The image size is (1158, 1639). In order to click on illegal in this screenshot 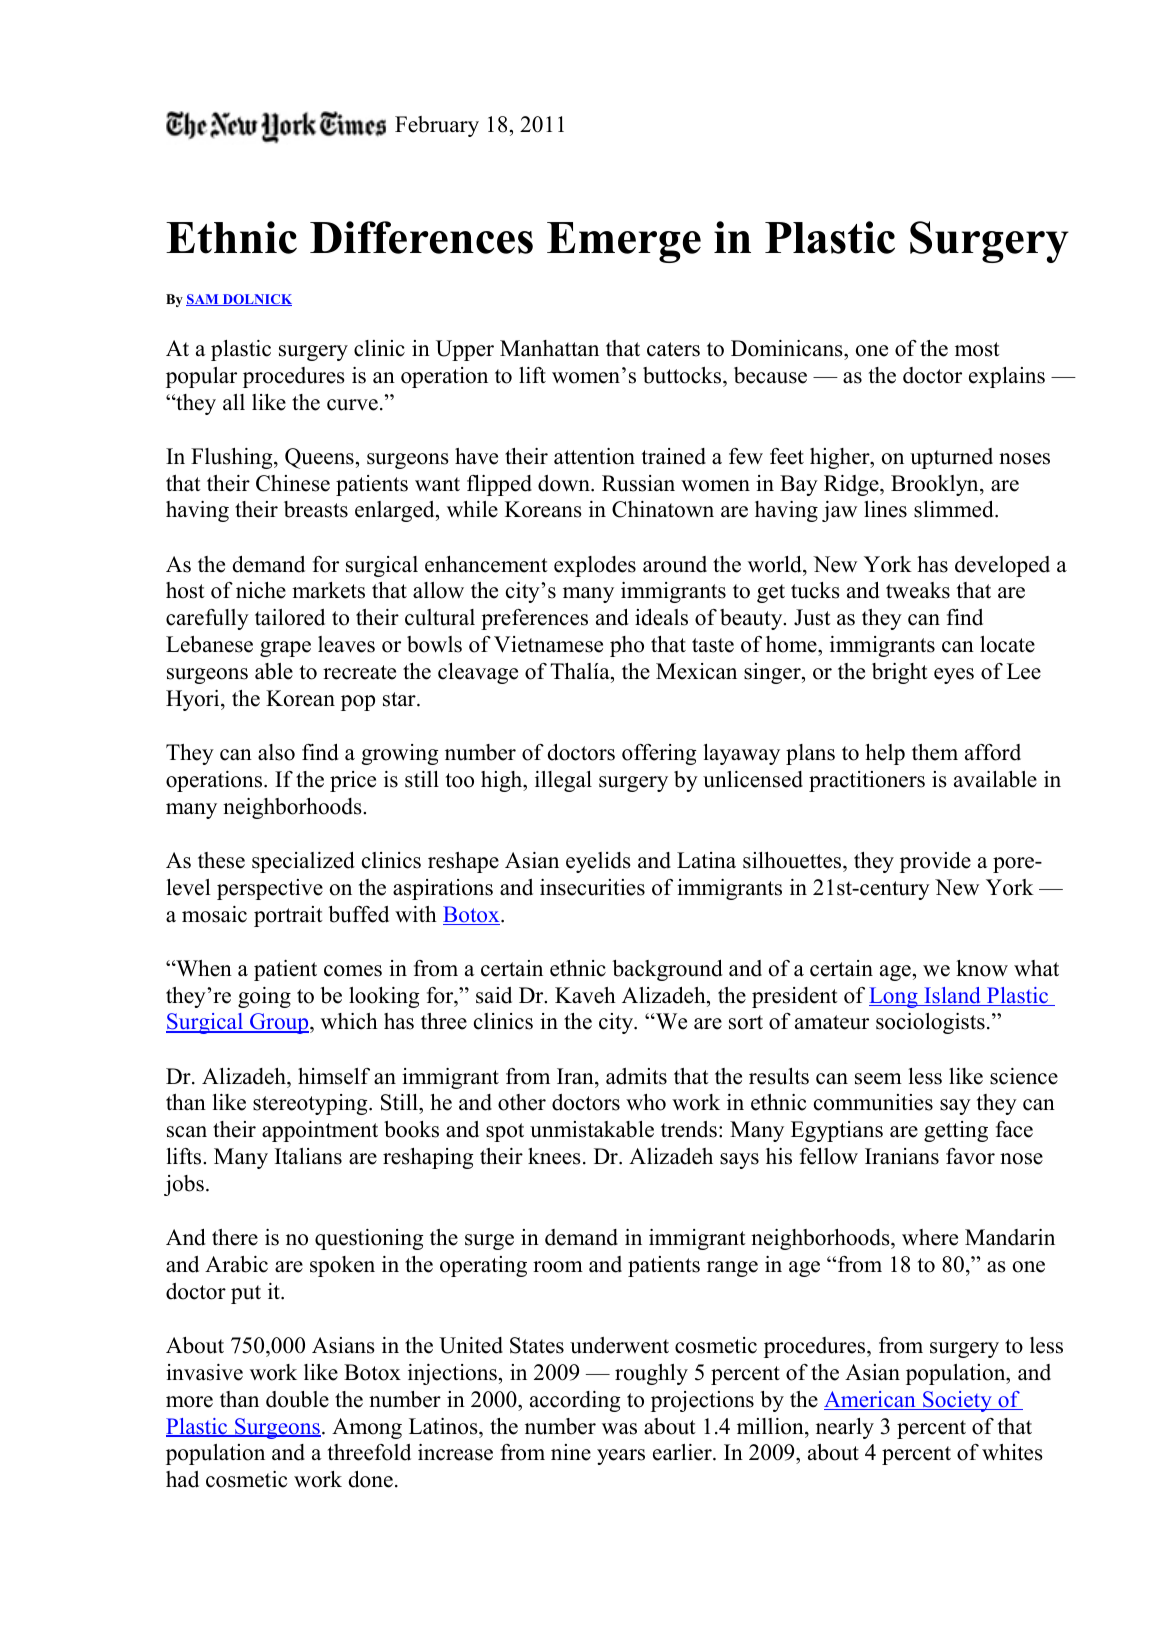, I will do `click(563, 781)`.
